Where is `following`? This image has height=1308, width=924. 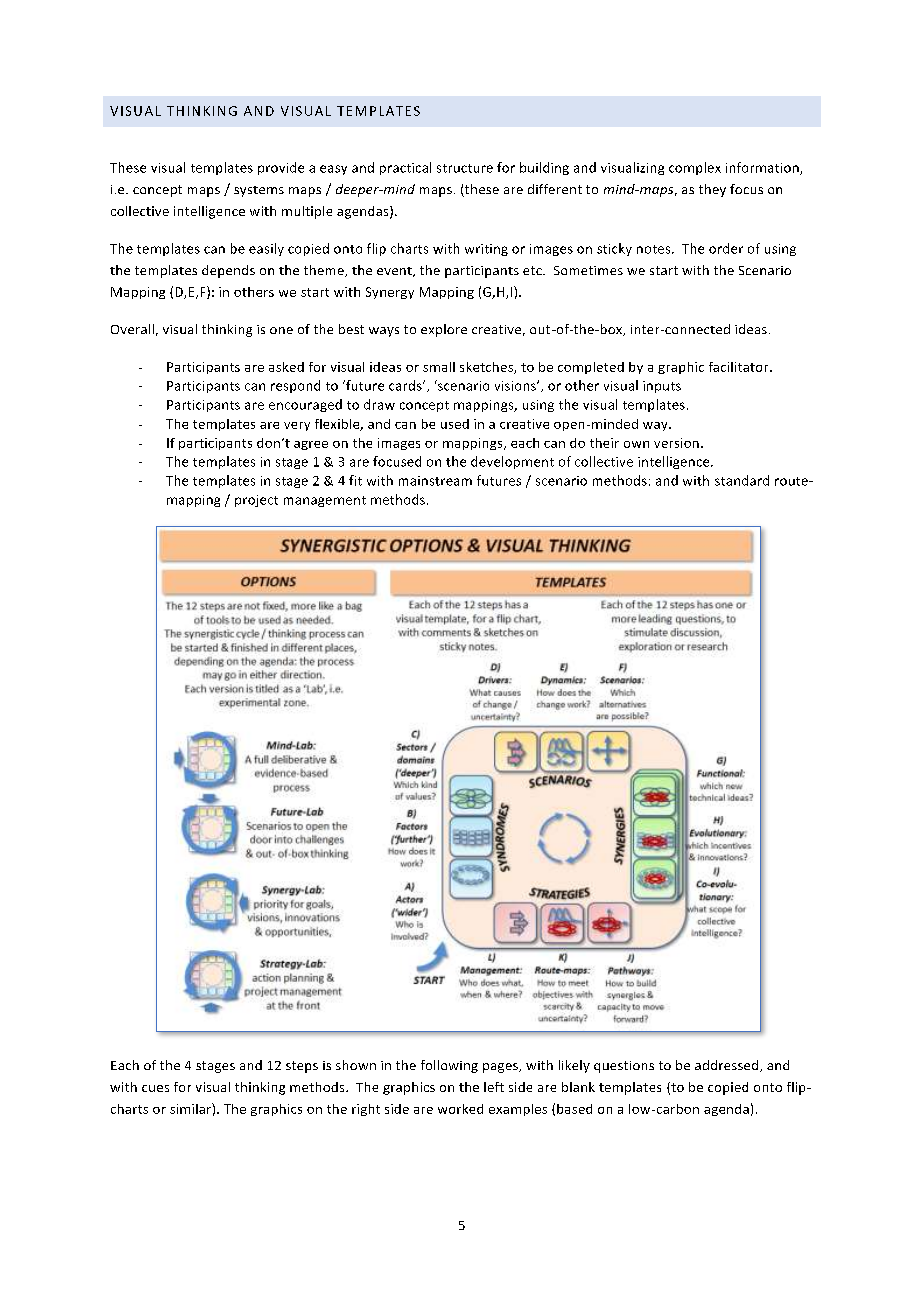 following is located at coordinates (449, 1066).
